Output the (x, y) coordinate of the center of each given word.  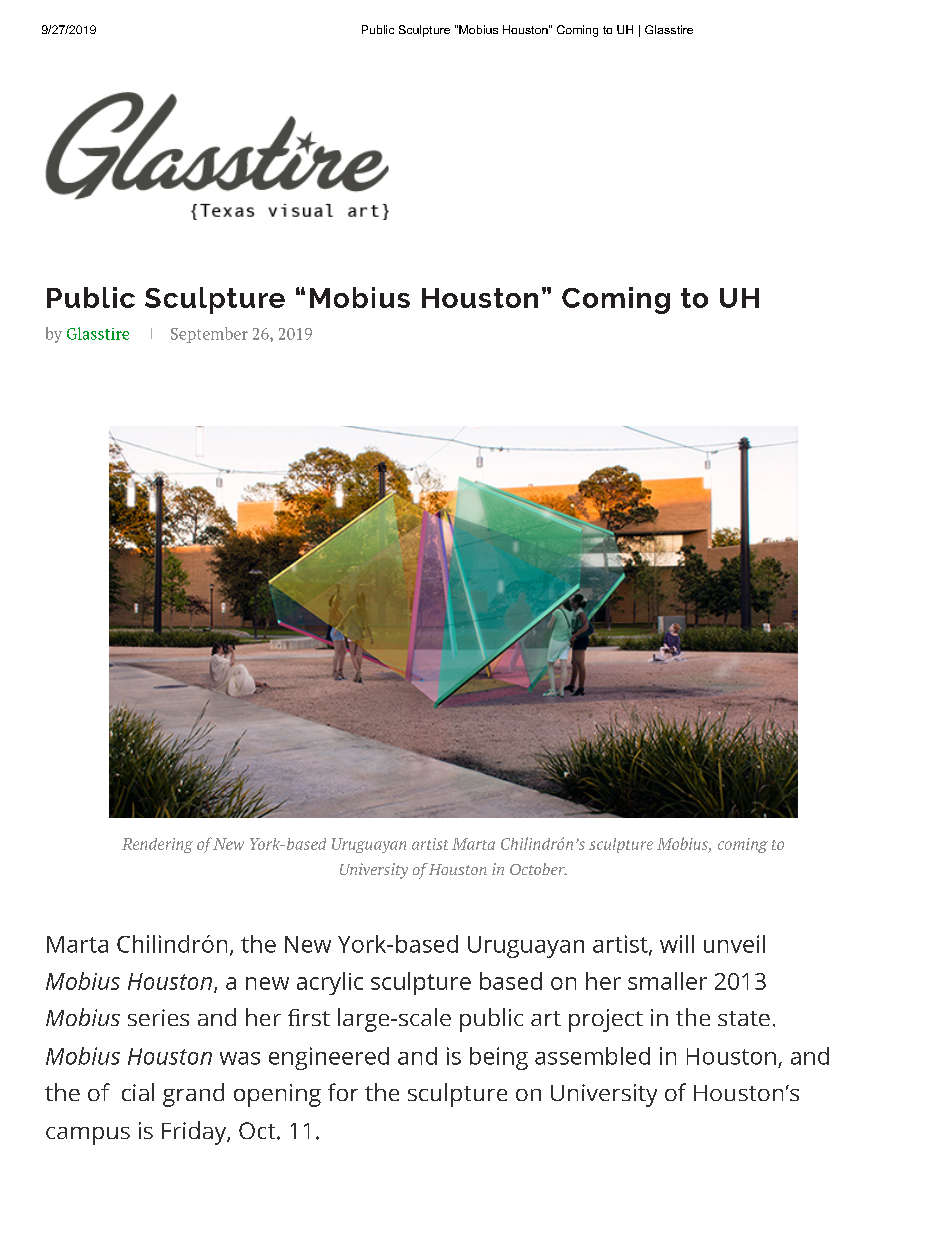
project (606, 1020)
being (499, 1058)
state (744, 1018)
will (677, 944)
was (240, 1058)
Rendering (157, 845)
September (209, 335)
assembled (592, 1056)
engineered (329, 1058)
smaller (667, 981)
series (158, 1017)
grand (193, 1095)
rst (316, 1018)
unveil (734, 944)
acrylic (330, 983)
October (538, 869)
